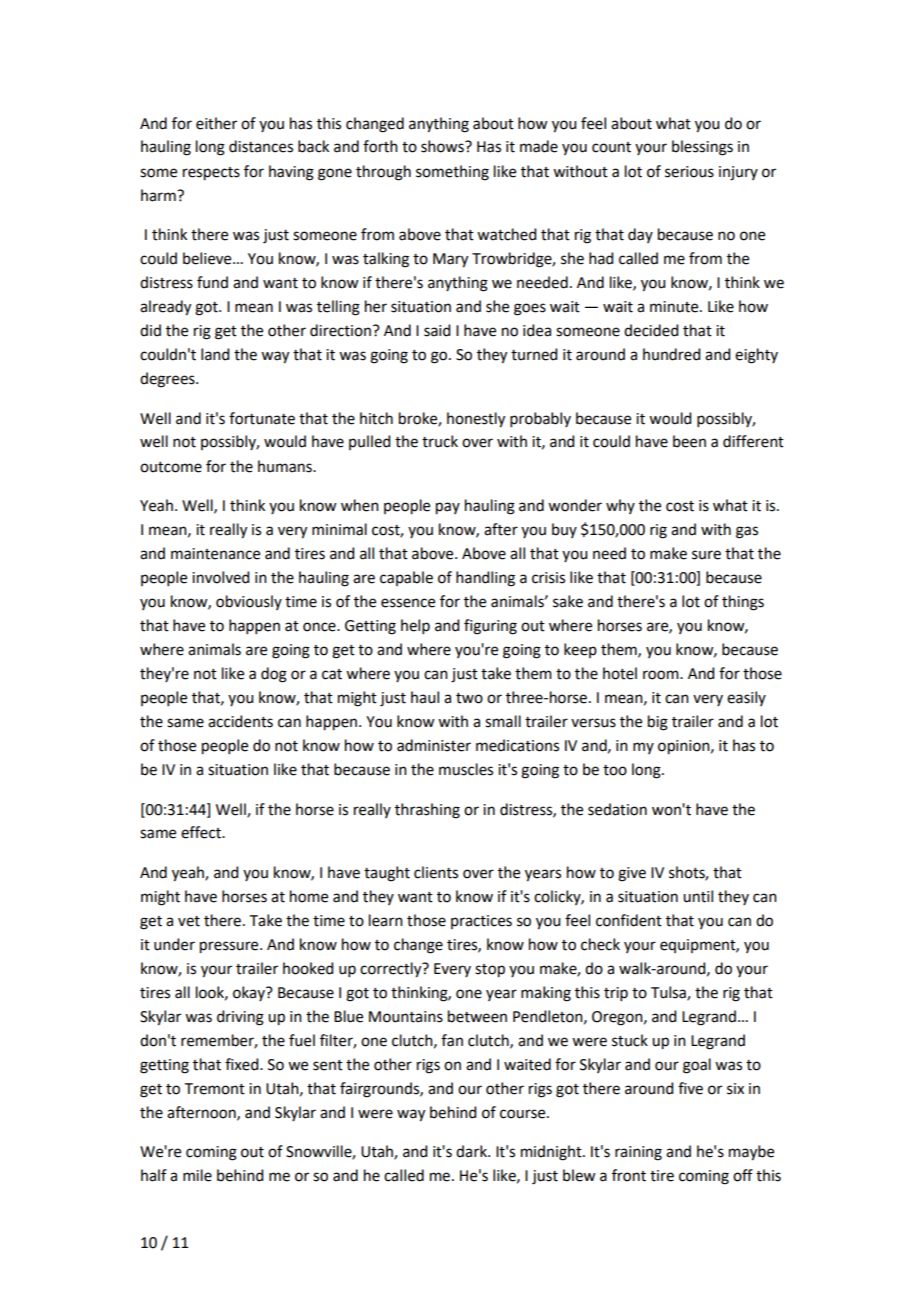  What do you see at coordinates (638, 1153) in the document?
I see `raining` at bounding box center [638, 1153].
